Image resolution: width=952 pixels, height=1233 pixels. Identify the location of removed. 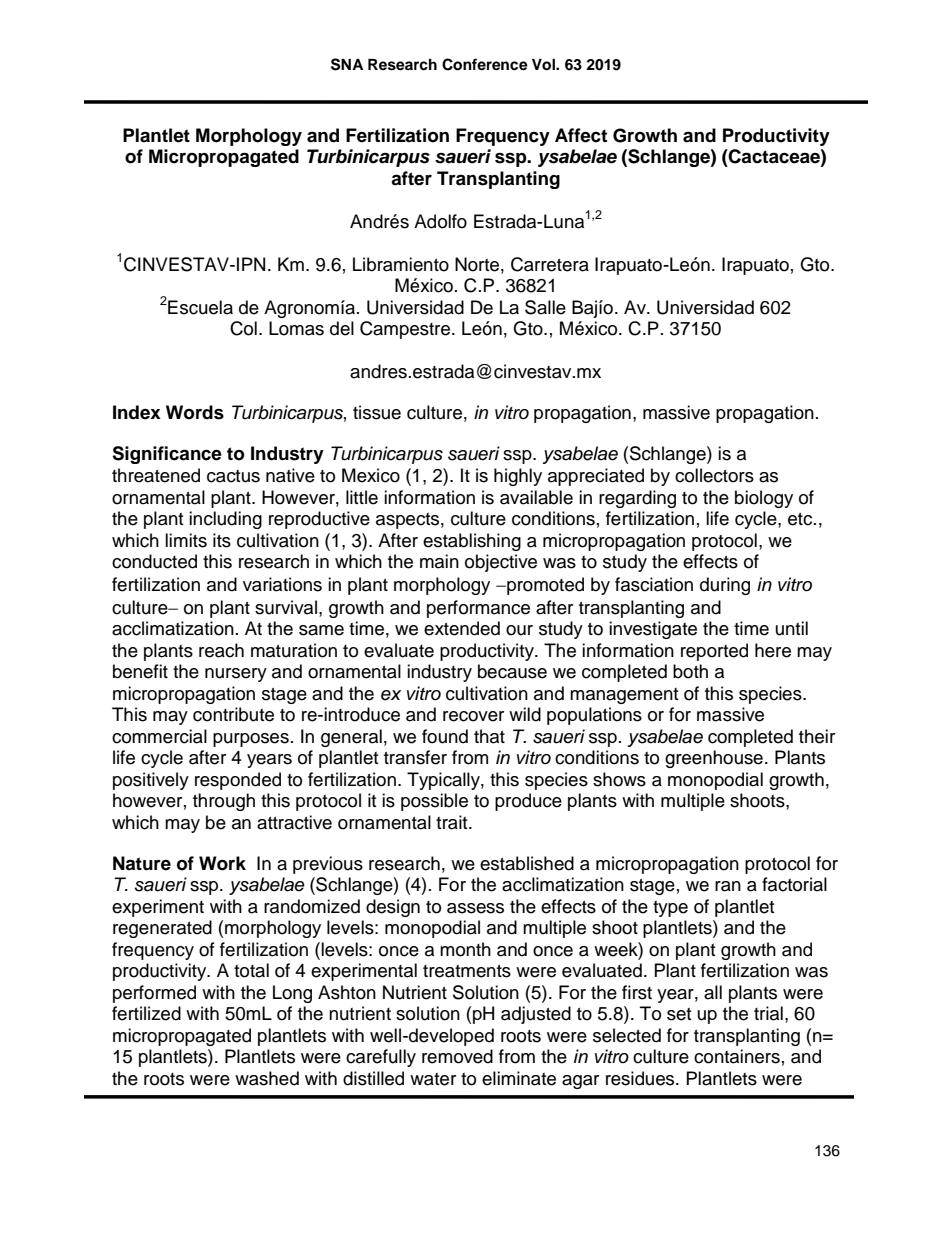
(457, 1056).
